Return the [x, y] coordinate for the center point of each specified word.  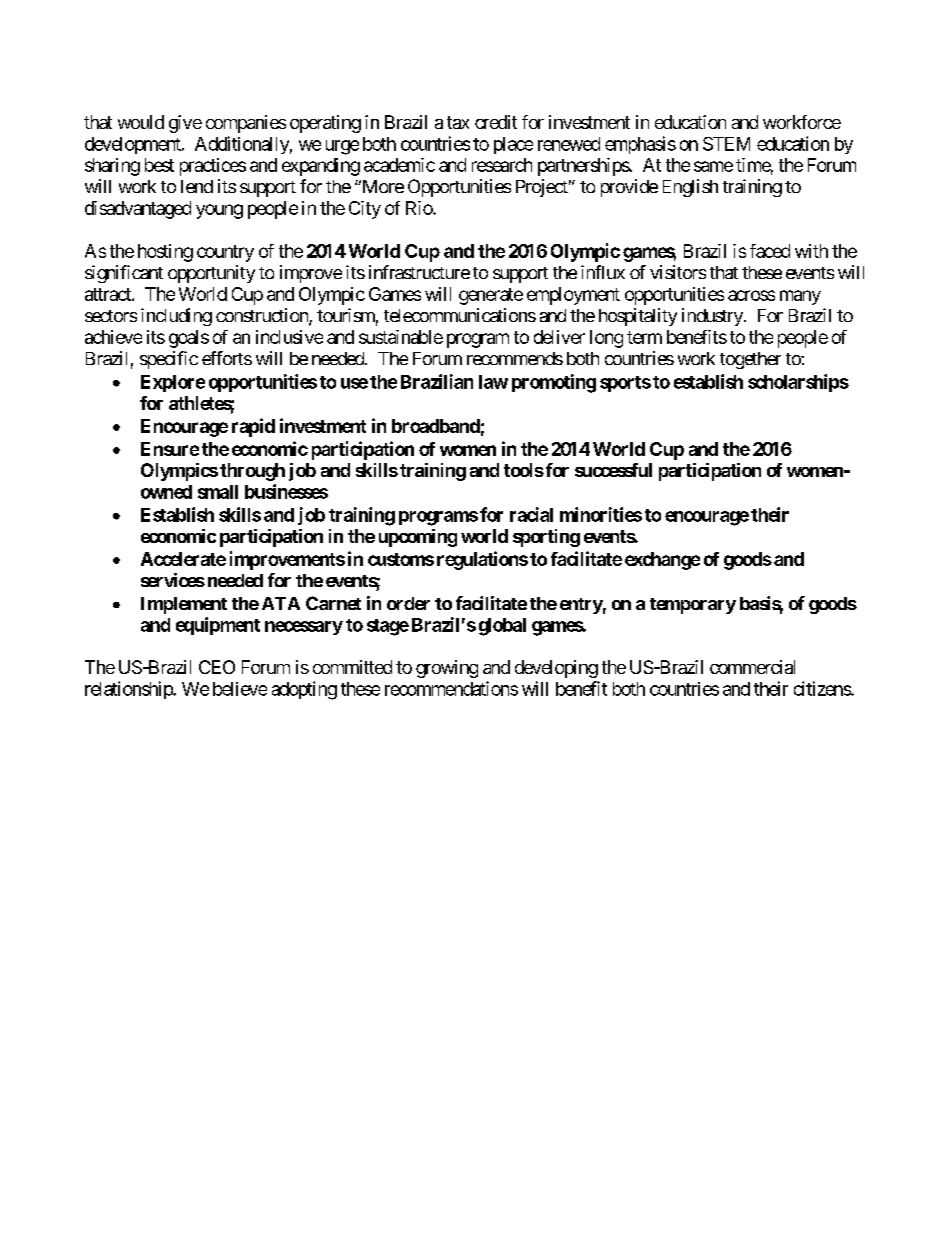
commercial [752, 667]
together [750, 360]
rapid [253, 427]
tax [458, 122]
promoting [554, 383]
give [185, 124]
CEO [217, 667]
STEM [726, 144]
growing [447, 669]
